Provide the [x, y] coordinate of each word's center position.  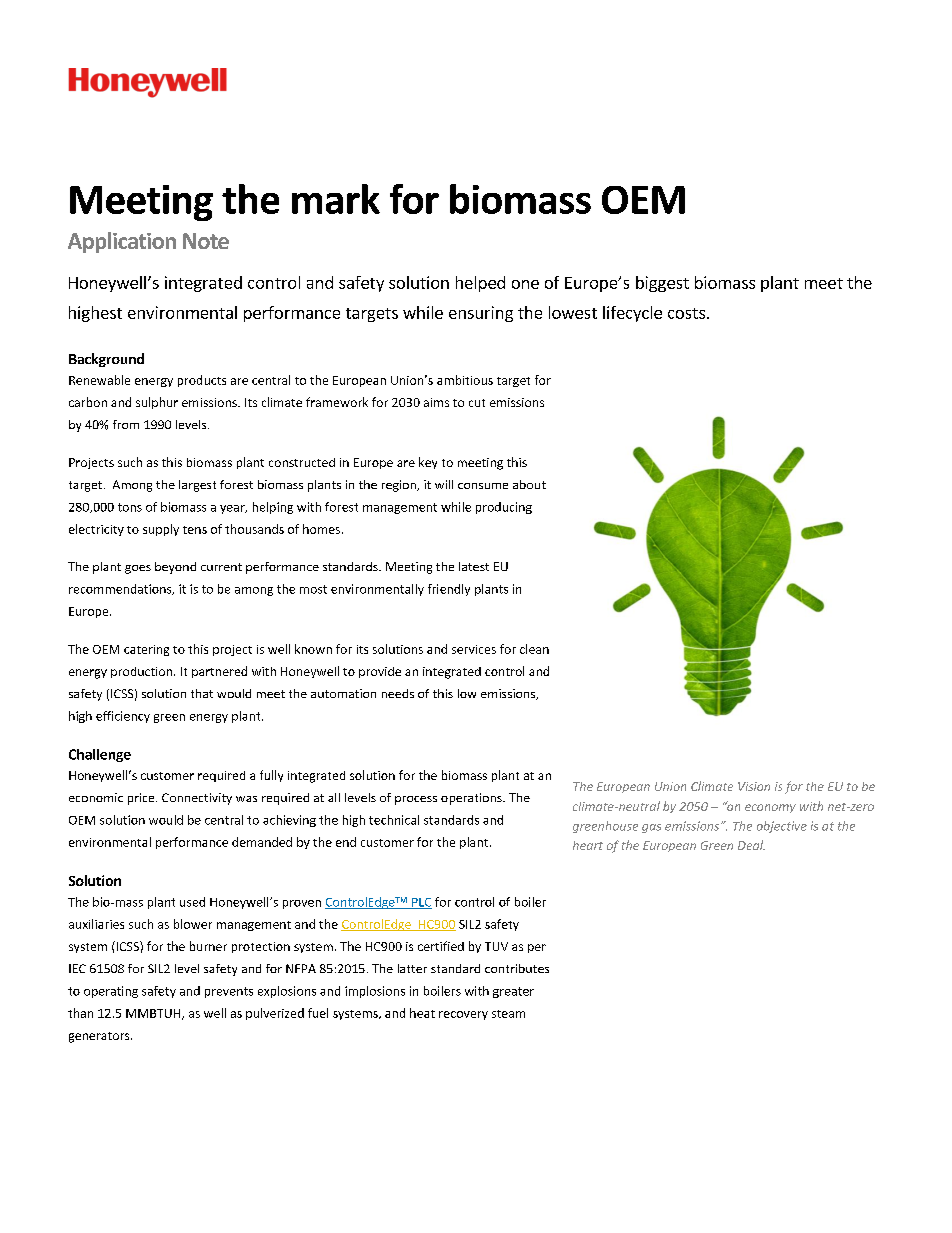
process [416, 800]
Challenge [100, 755]
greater [513, 992]
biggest [662, 284]
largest [197, 486]
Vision [754, 786]
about [529, 484]
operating [111, 992]
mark [336, 199]
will [444, 484]
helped [480, 284]
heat [422, 1013]
